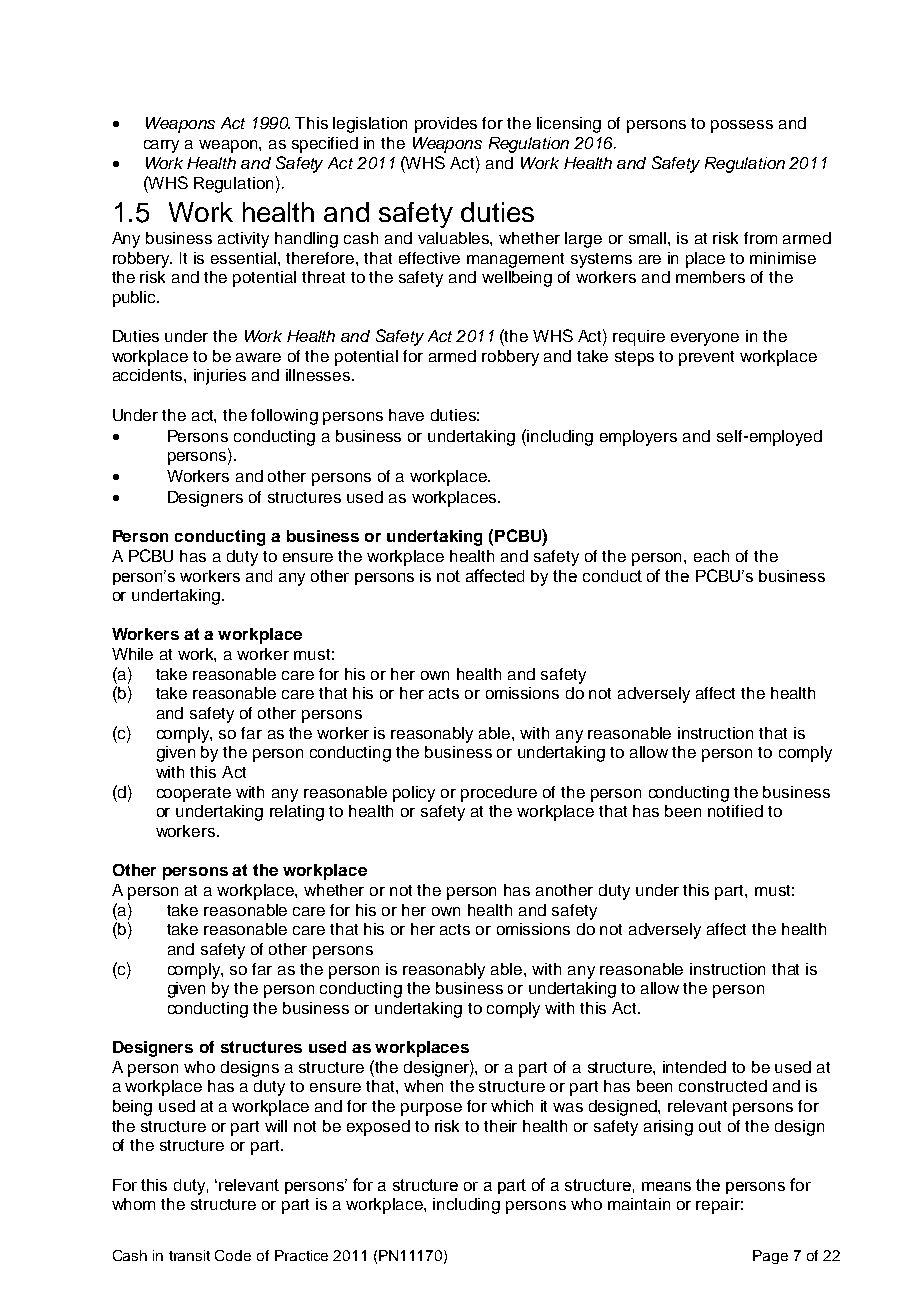 The image size is (924, 1308). Describe the element at coordinates (284, 417) in the image. I see `following` at that location.
